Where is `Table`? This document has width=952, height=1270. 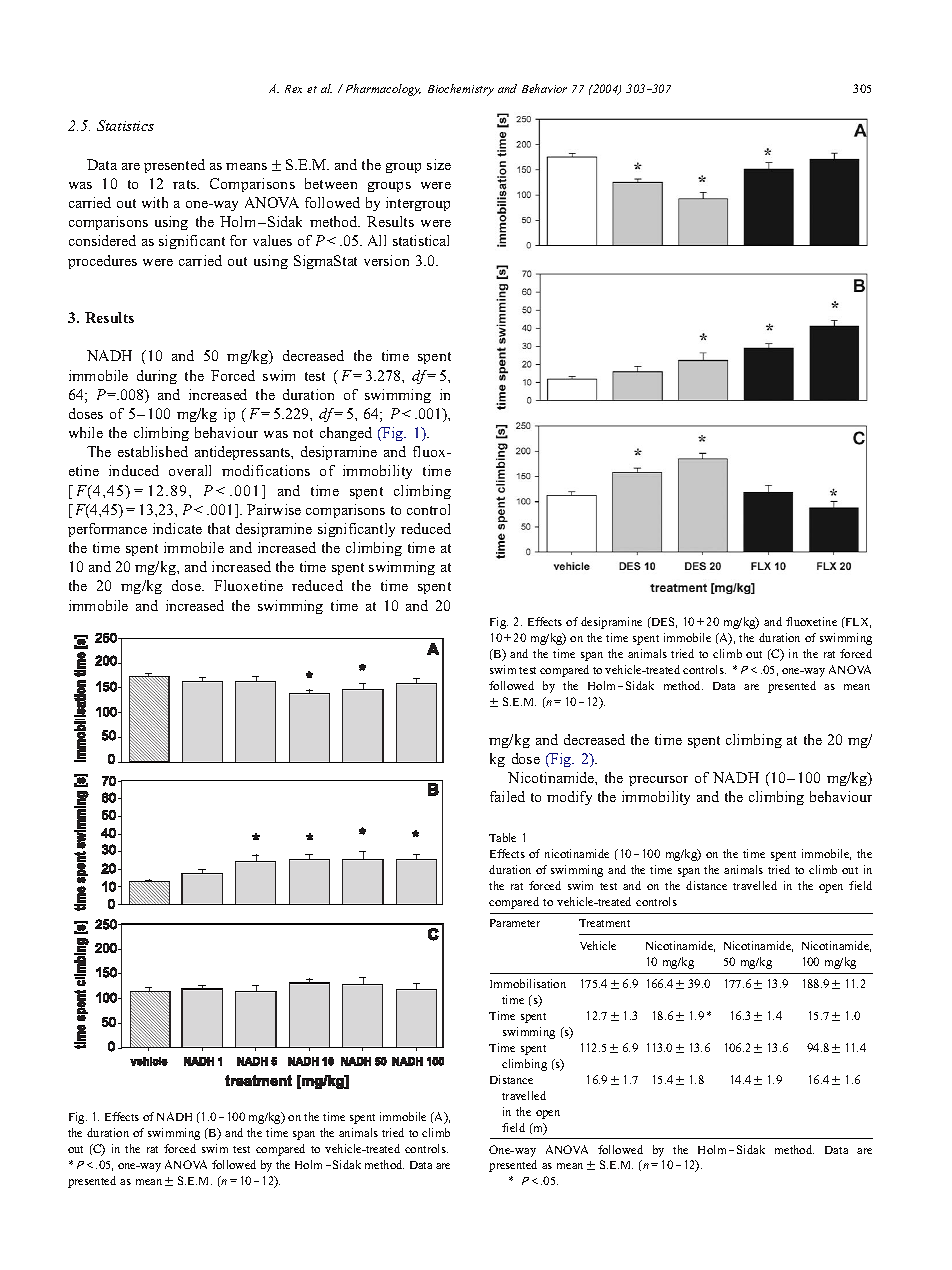
Table is located at coordinates (502, 837).
